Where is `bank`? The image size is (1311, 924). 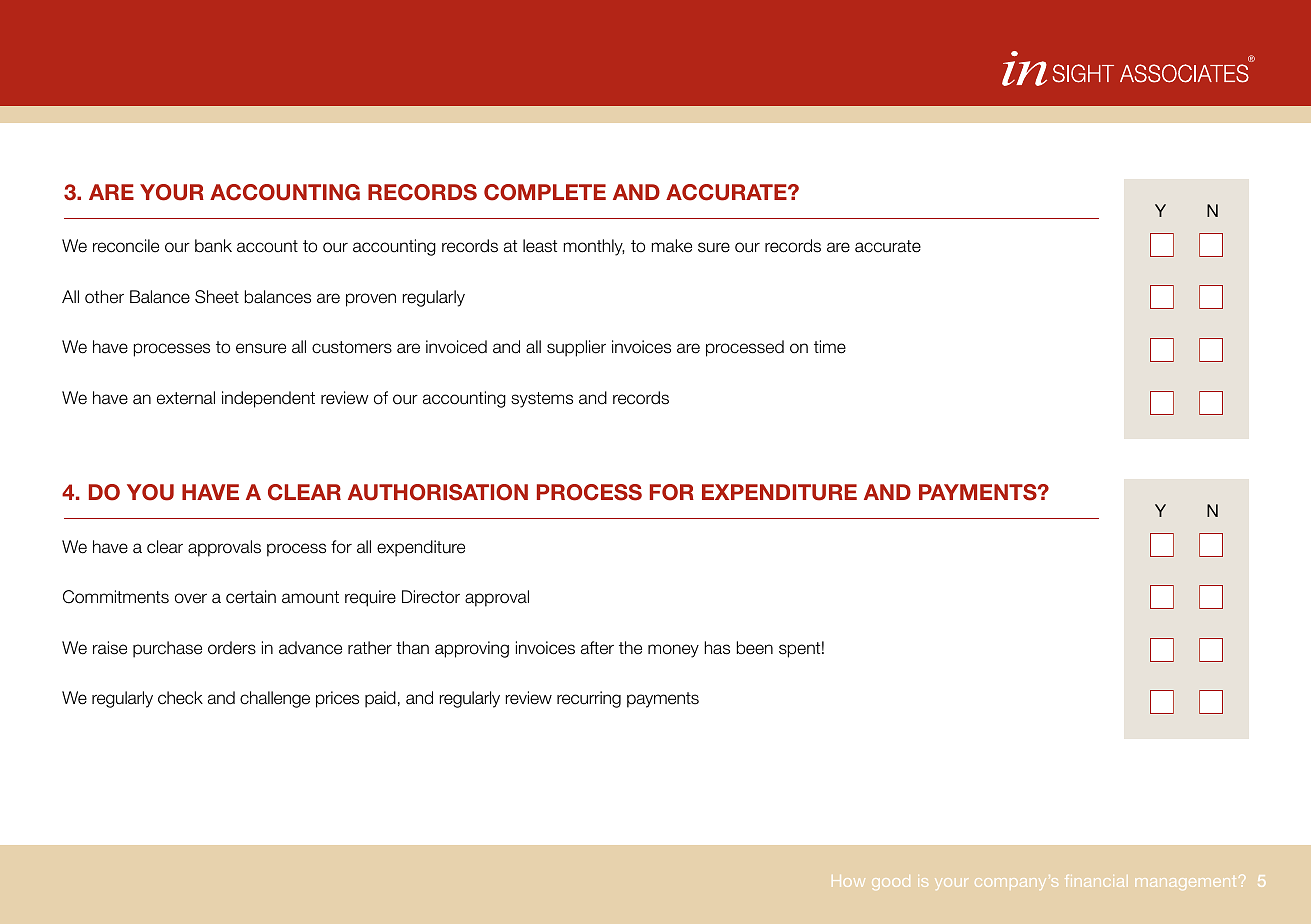
bank is located at coordinates (213, 246).
